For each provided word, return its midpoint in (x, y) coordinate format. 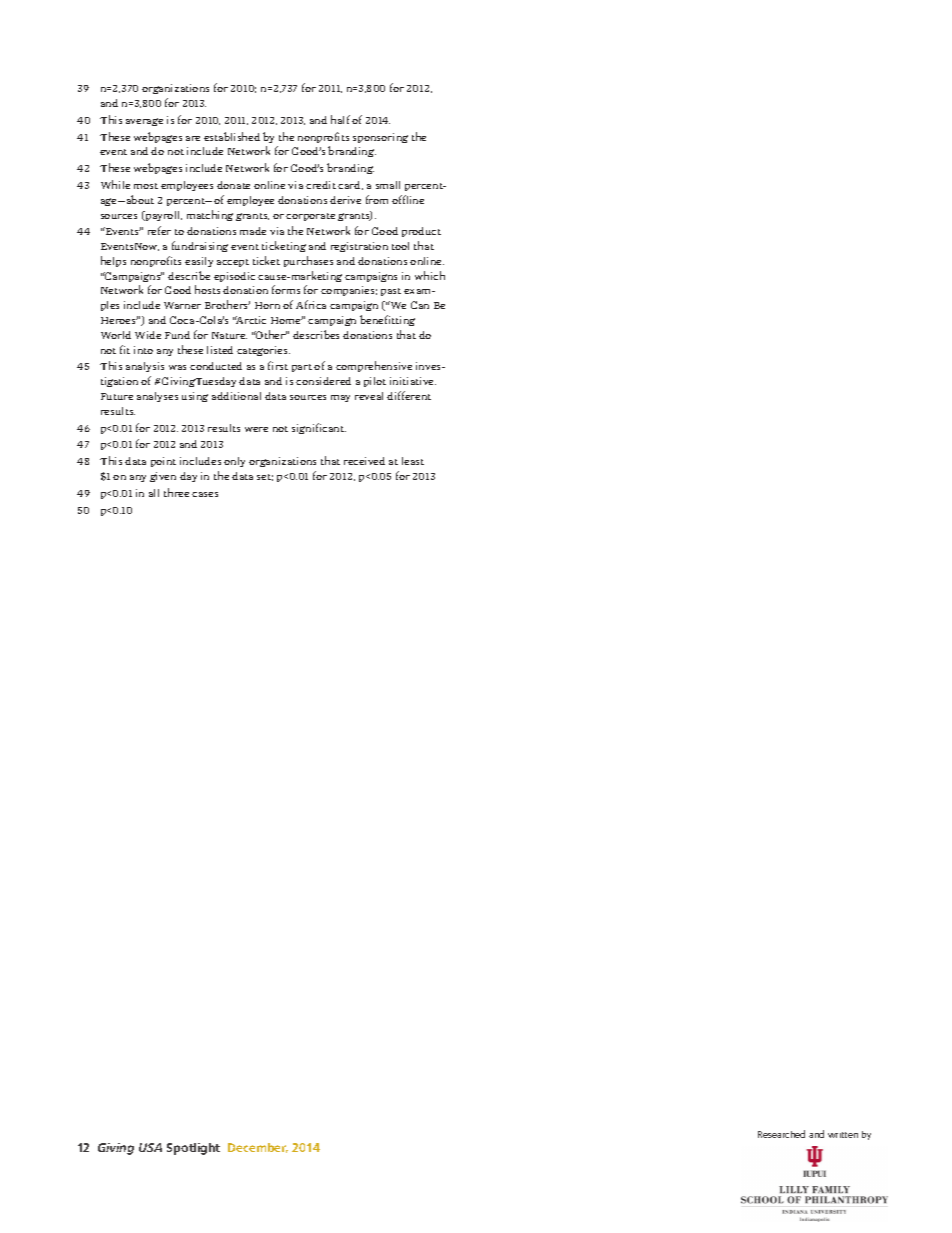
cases (205, 494)
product (421, 232)
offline (408, 199)
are (193, 138)
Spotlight (193, 1149)
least (413, 461)
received (364, 461)
